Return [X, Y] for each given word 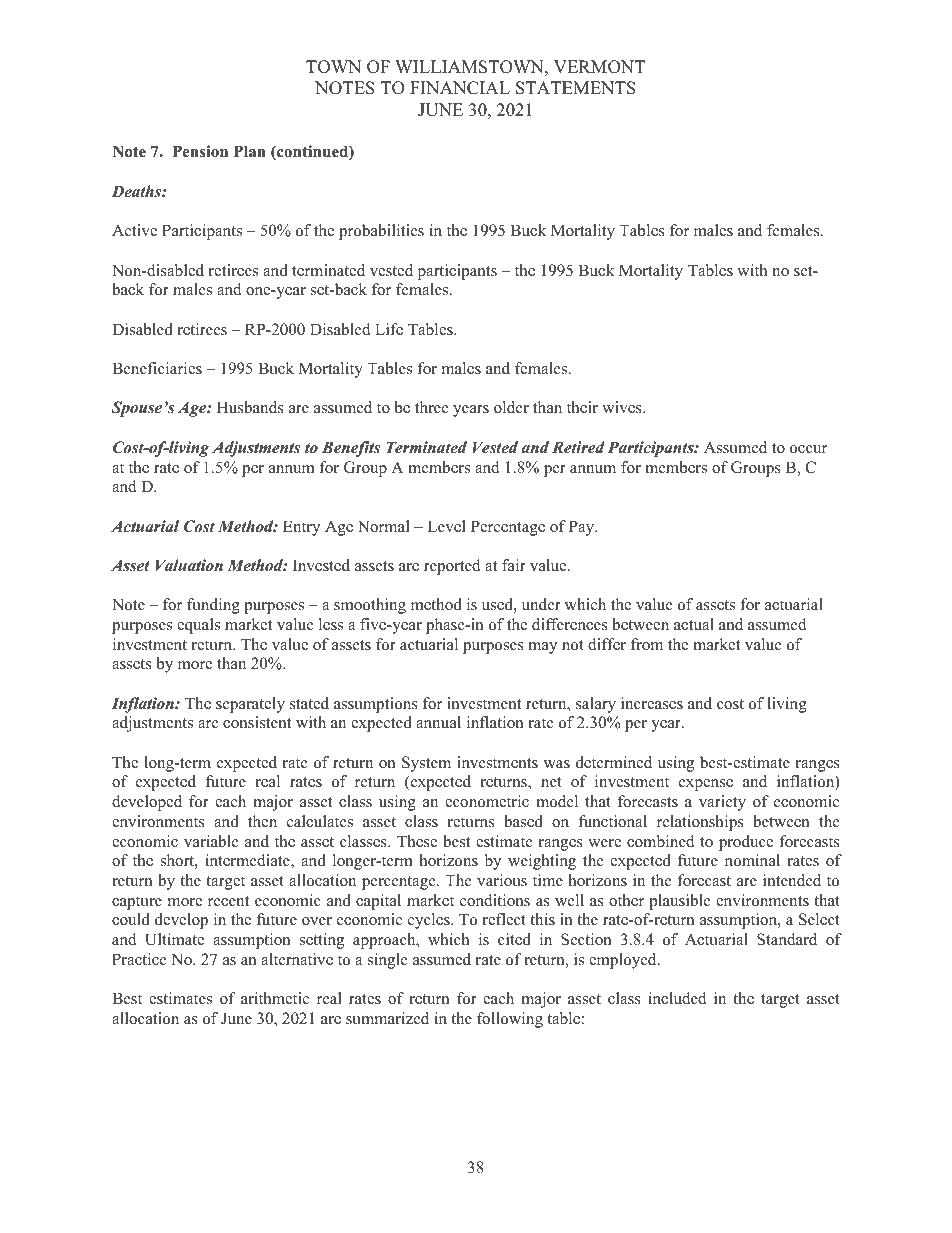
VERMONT [599, 67]
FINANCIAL [460, 88]
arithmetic [275, 998]
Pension [200, 151]
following [510, 1020]
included [677, 998]
